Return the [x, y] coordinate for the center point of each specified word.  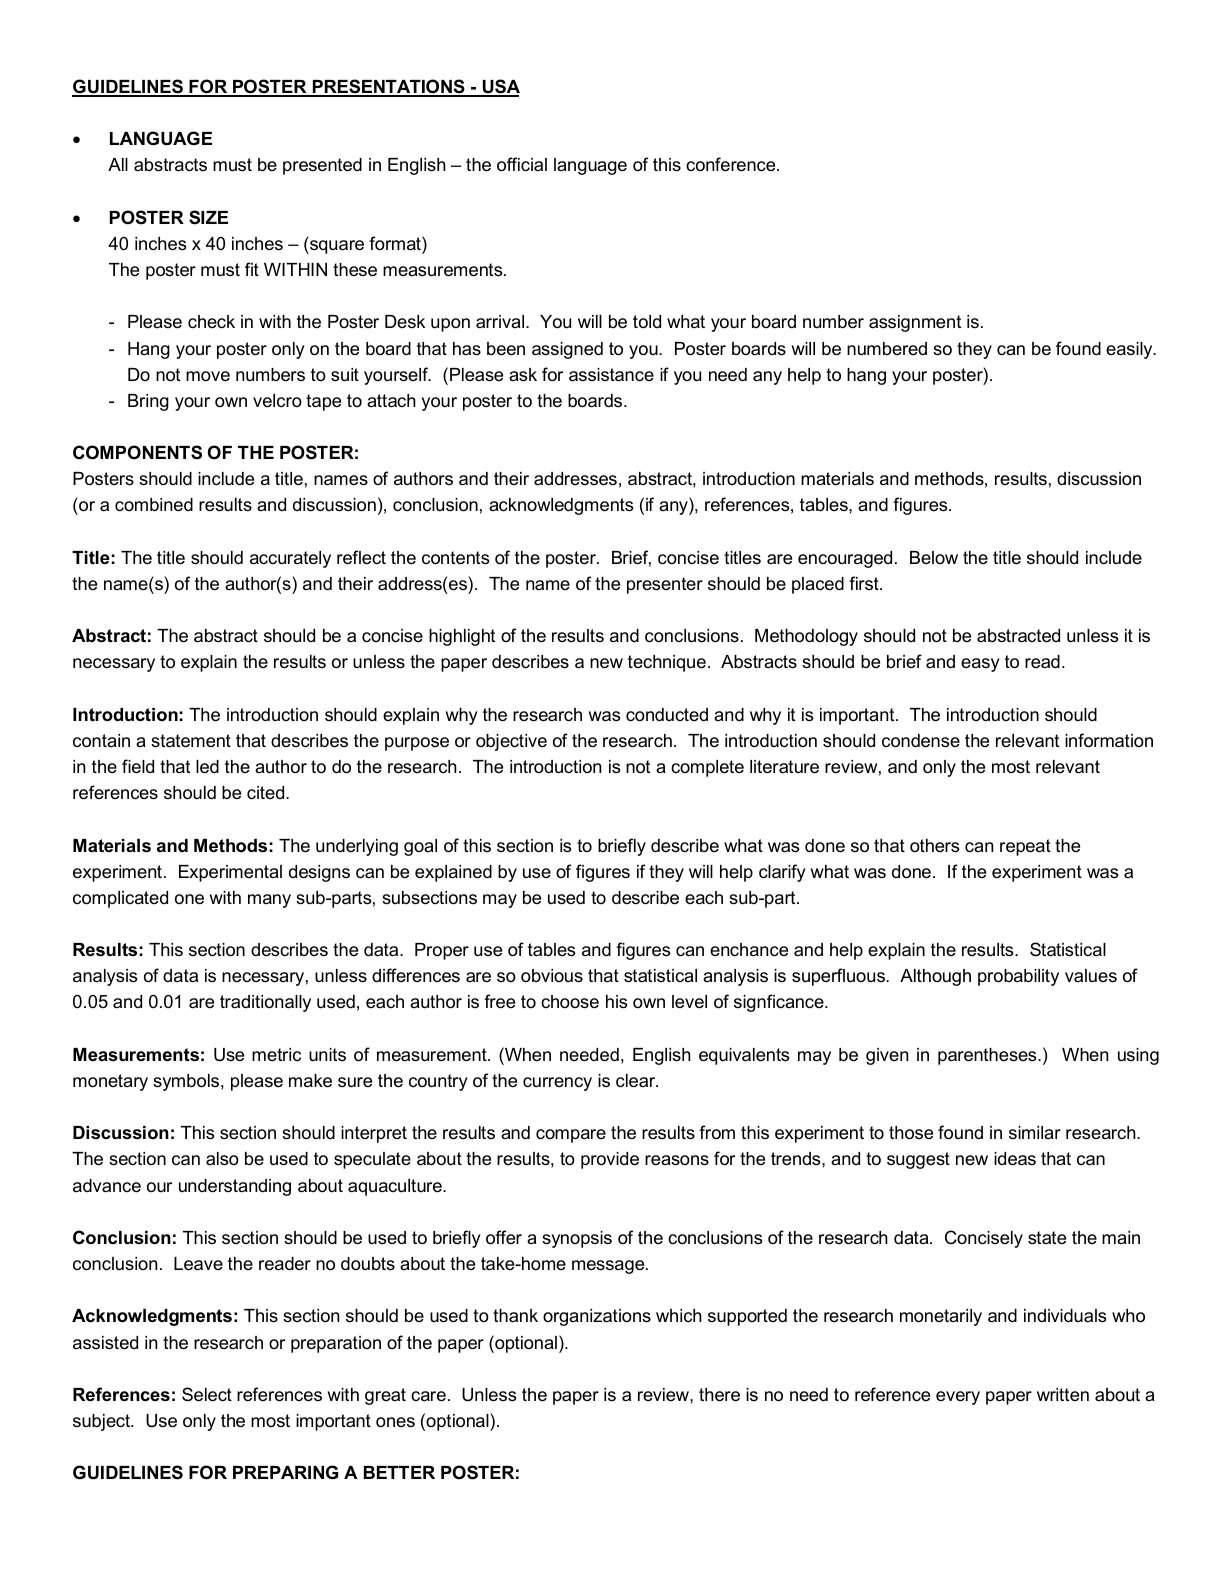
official [522, 164]
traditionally [265, 1003]
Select [207, 1394]
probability [1018, 977]
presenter [665, 585]
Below [934, 557]
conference [732, 164]
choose [570, 1002]
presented [322, 166]
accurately [290, 559]
